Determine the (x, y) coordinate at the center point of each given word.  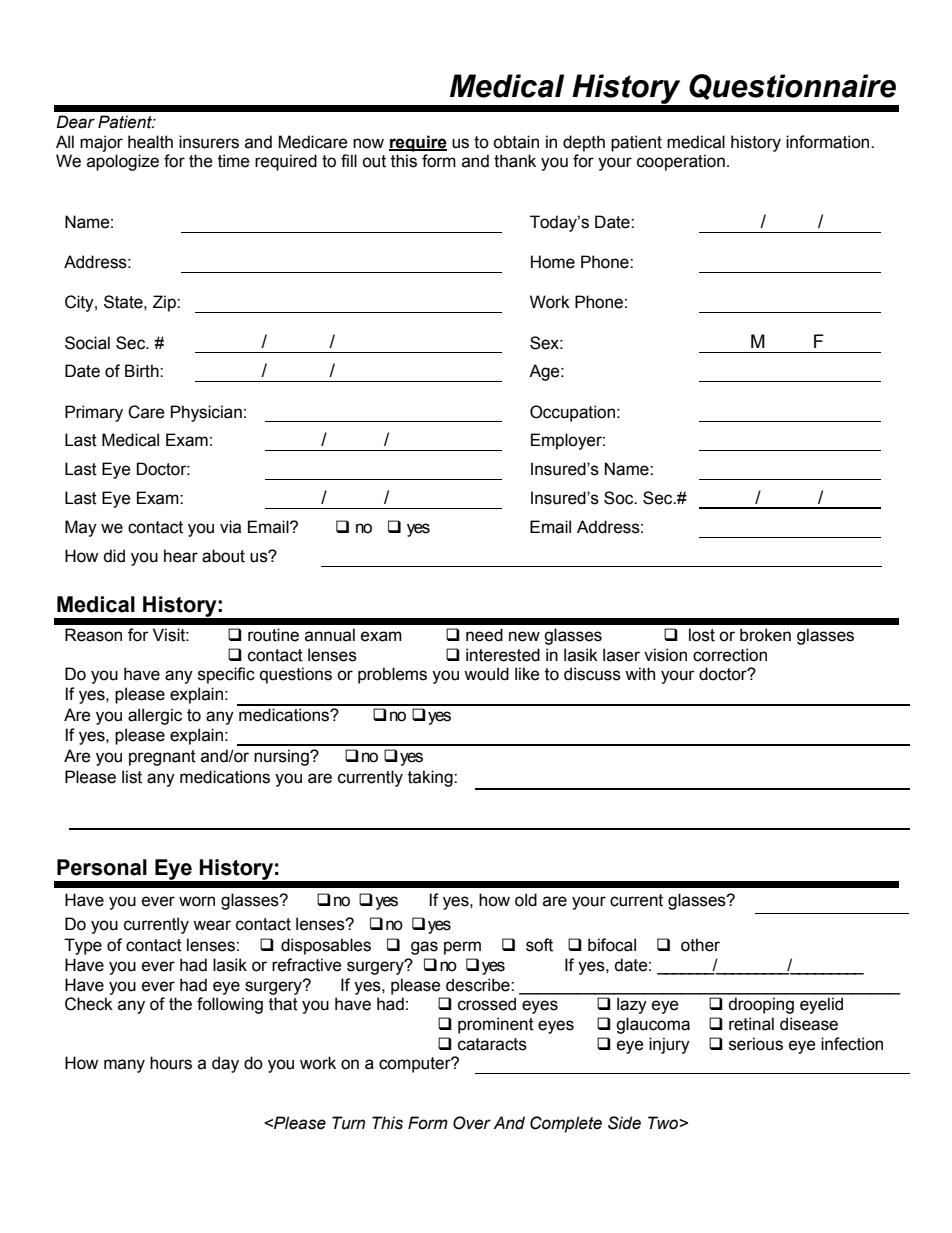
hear (181, 556)
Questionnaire (792, 87)
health (150, 142)
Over (472, 1123)
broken (765, 635)
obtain (516, 142)
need (484, 635)
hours (171, 1063)
